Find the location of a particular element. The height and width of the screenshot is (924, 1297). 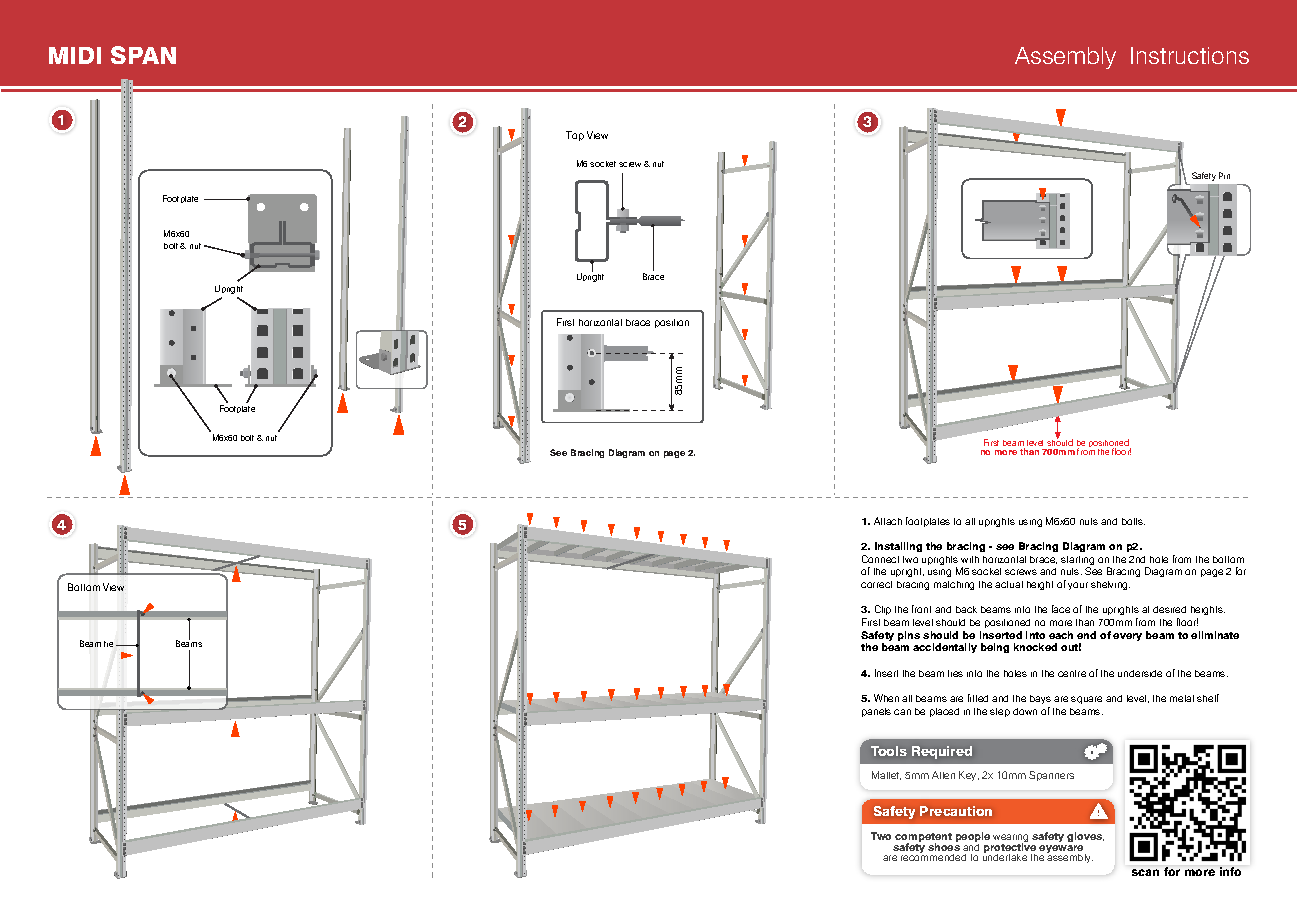

Connect is located at coordinates (880, 559).
